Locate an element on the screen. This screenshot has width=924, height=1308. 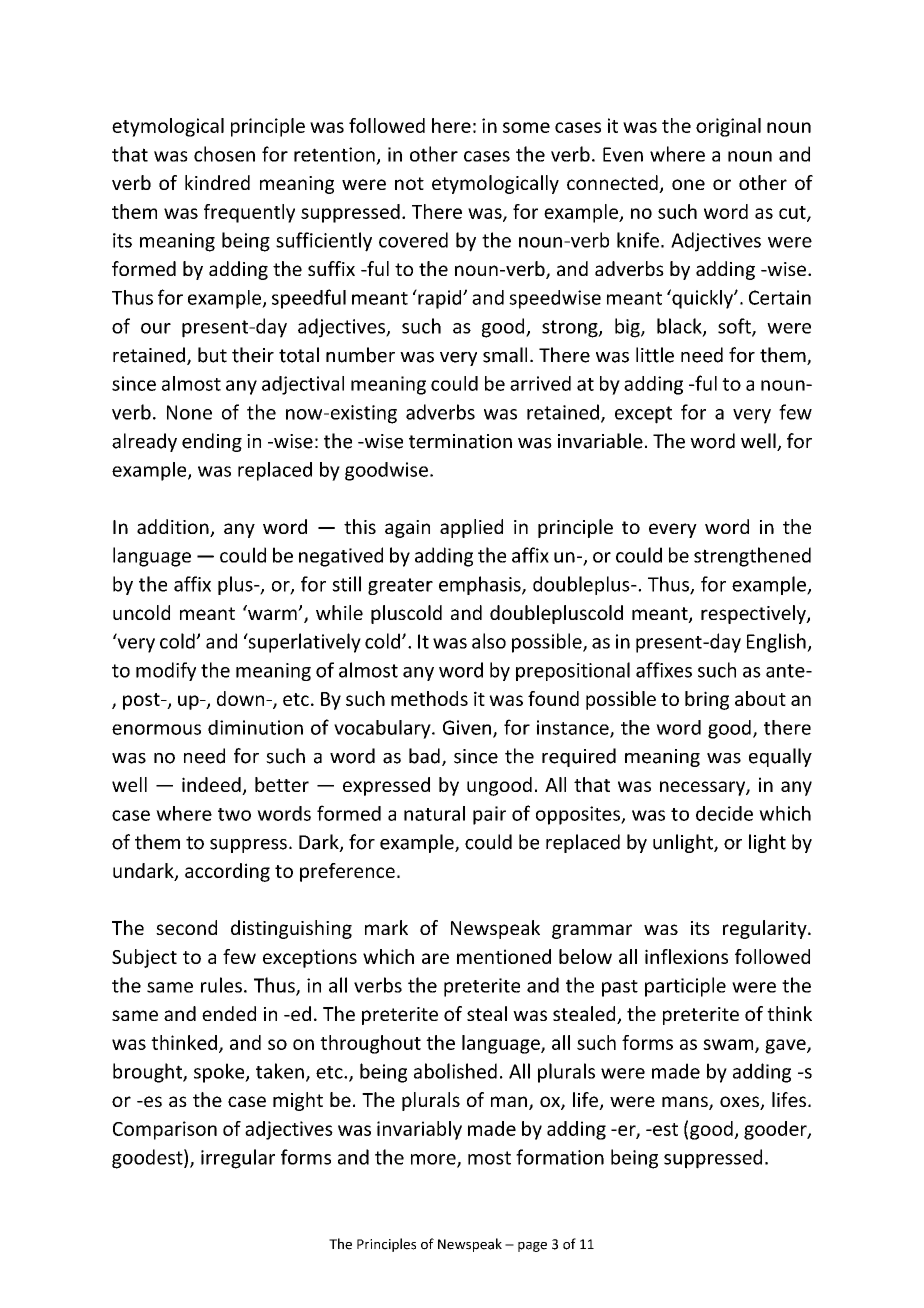
chosen is located at coordinates (224, 154).
